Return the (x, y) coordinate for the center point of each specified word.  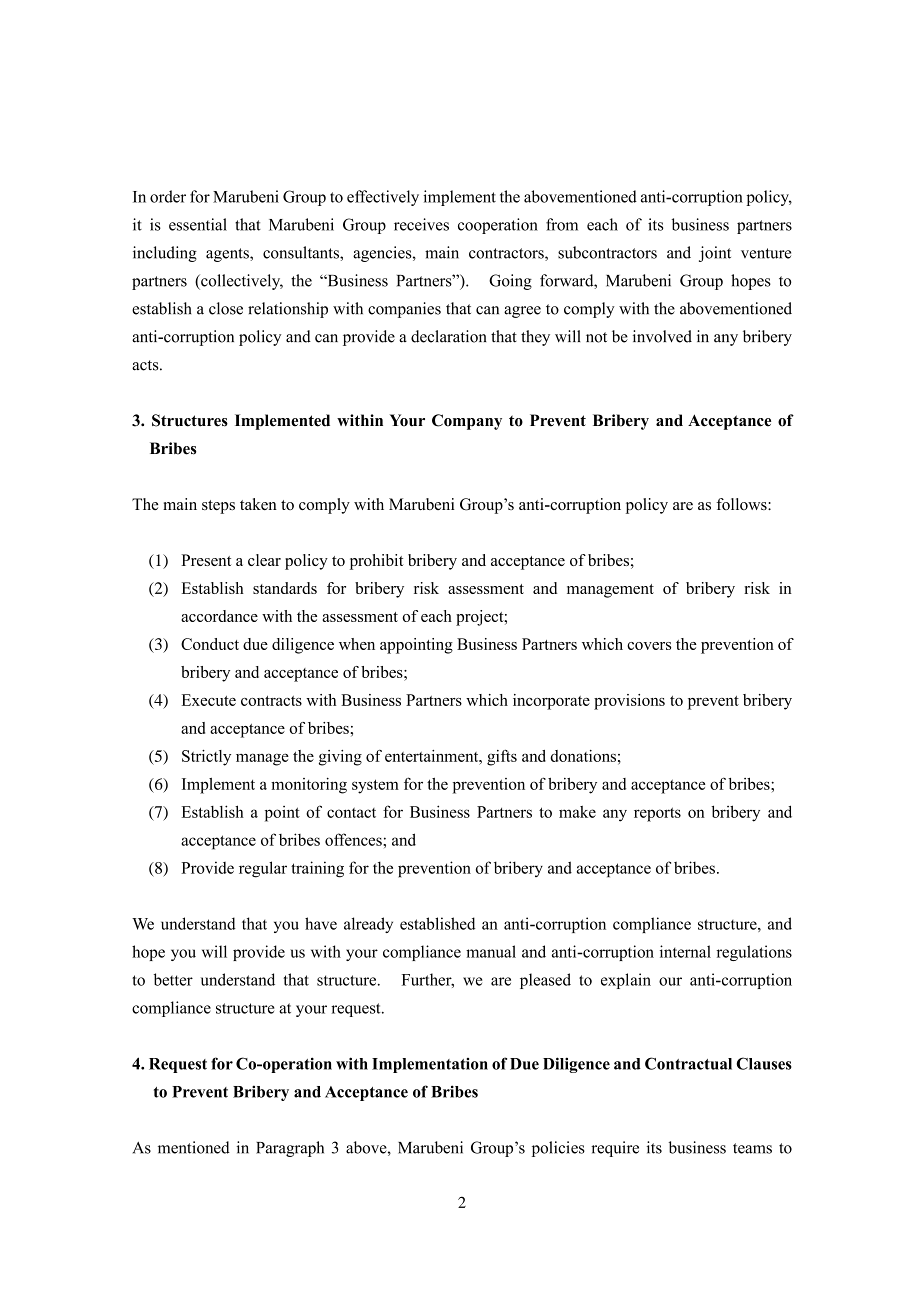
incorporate (551, 702)
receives (421, 224)
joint (715, 254)
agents (228, 255)
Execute (209, 700)
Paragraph (290, 1149)
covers (649, 646)
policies (558, 1149)
